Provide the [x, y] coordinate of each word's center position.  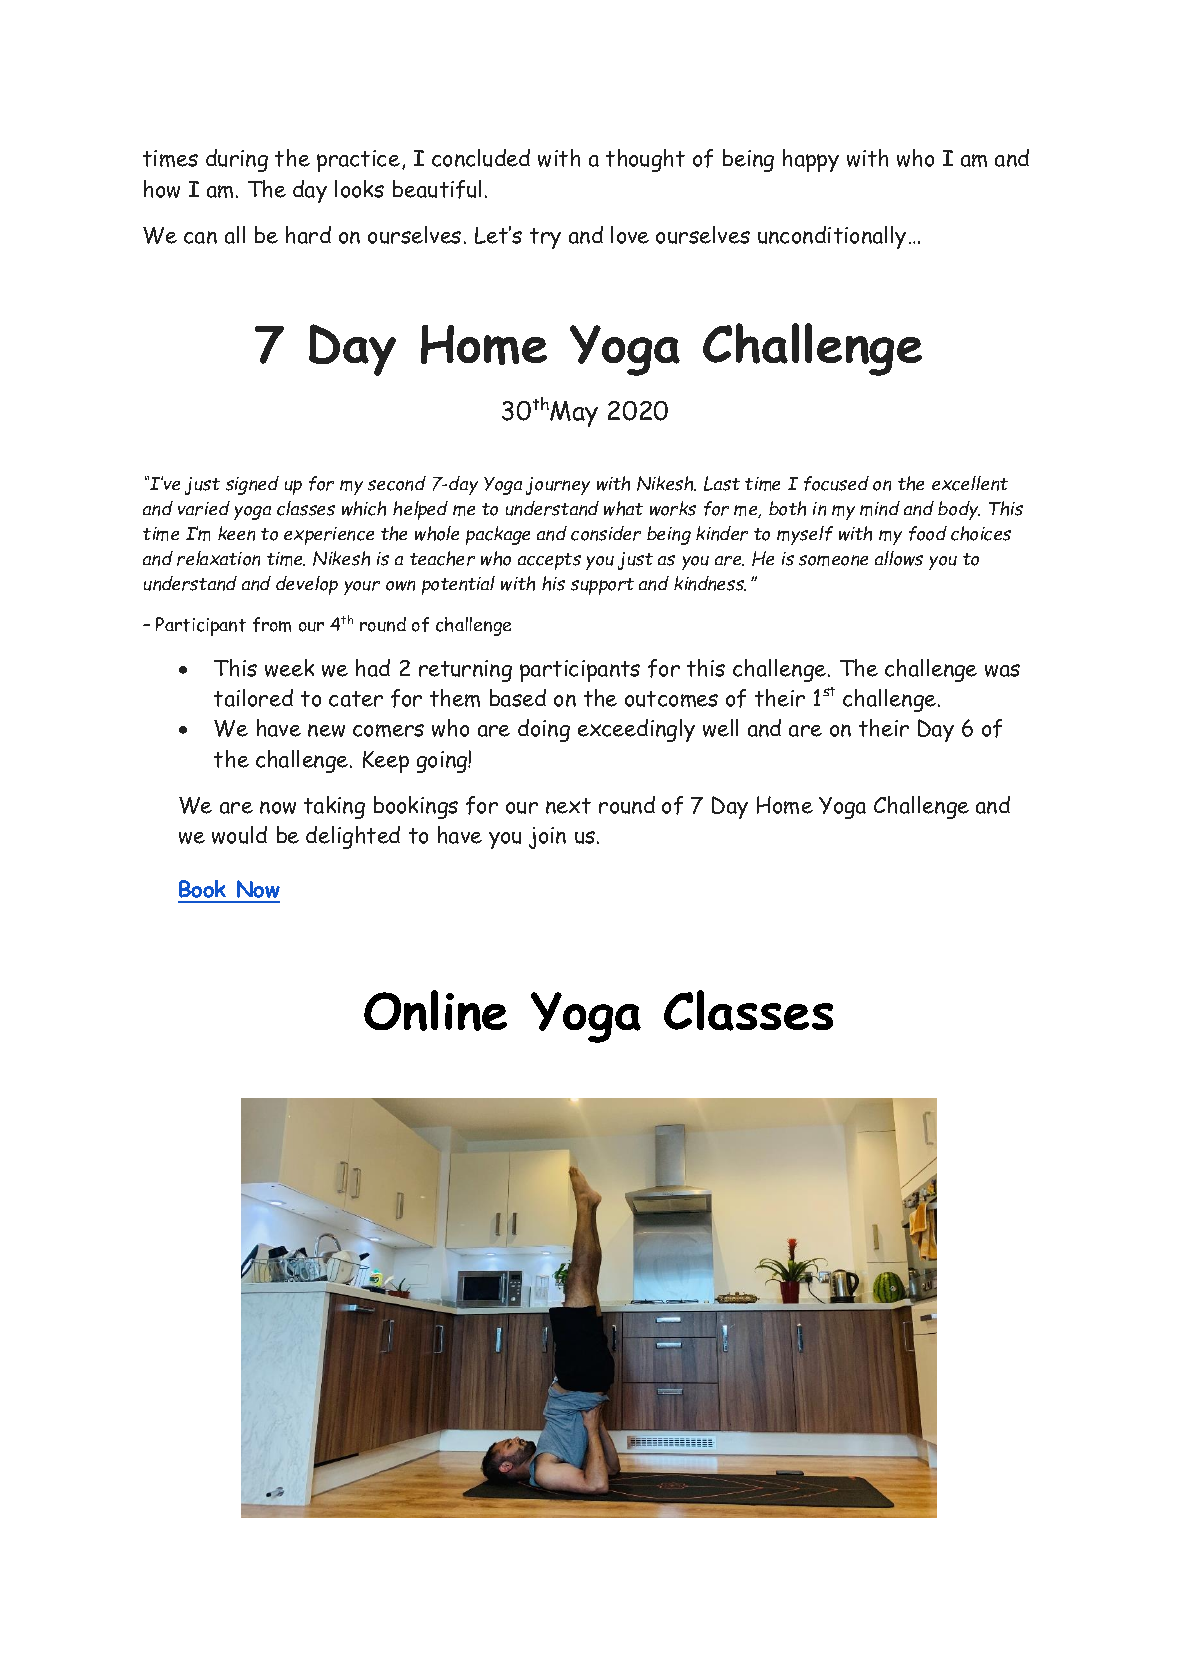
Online [435, 1010]
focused [836, 483]
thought [645, 160]
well [720, 728]
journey [558, 486]
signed [252, 485]
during [237, 160]
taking [334, 807]
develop [307, 585]
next [568, 806]
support [602, 586]
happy [811, 160]
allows [899, 558]
